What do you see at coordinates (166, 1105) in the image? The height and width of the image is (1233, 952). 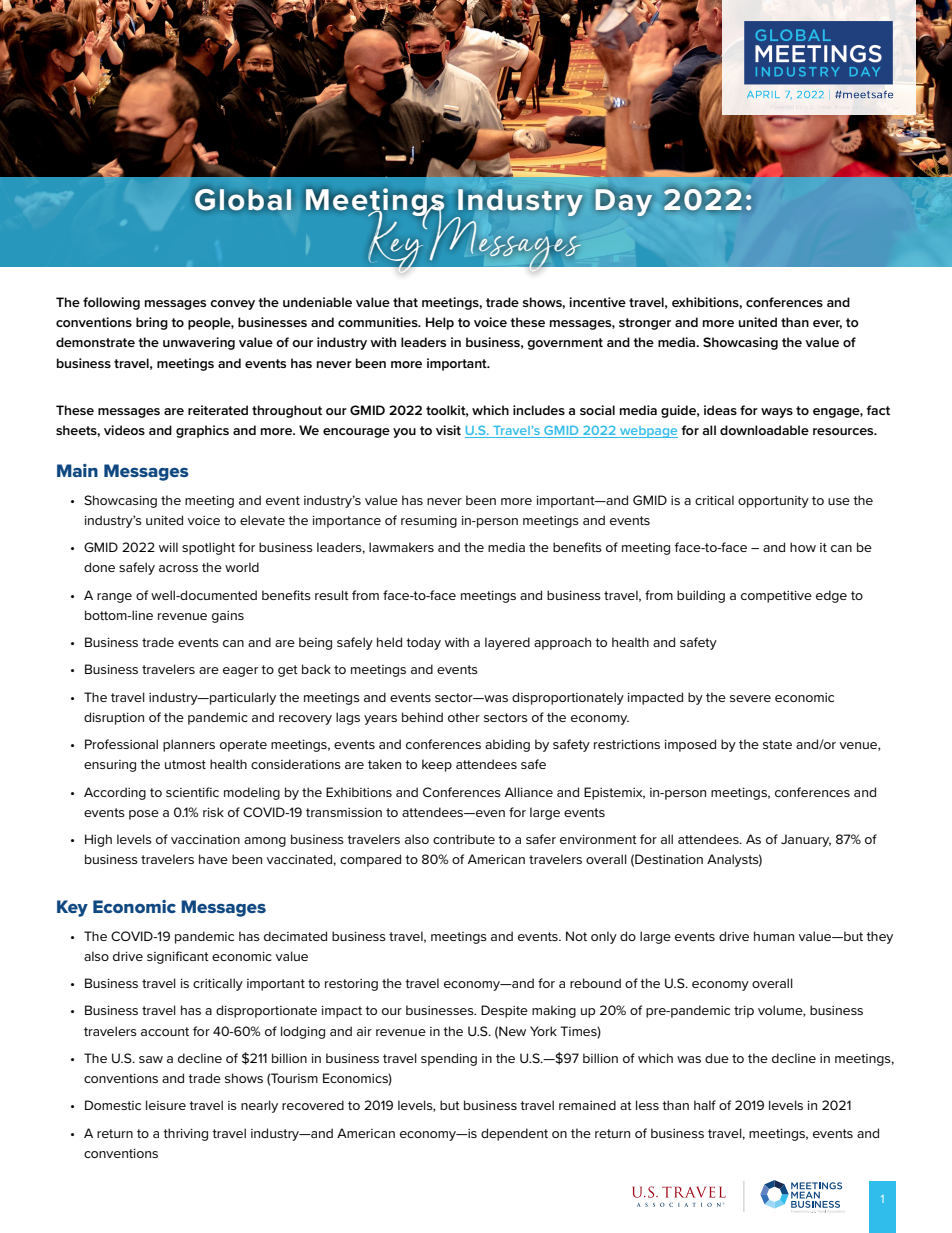 I see `leisure` at bounding box center [166, 1105].
